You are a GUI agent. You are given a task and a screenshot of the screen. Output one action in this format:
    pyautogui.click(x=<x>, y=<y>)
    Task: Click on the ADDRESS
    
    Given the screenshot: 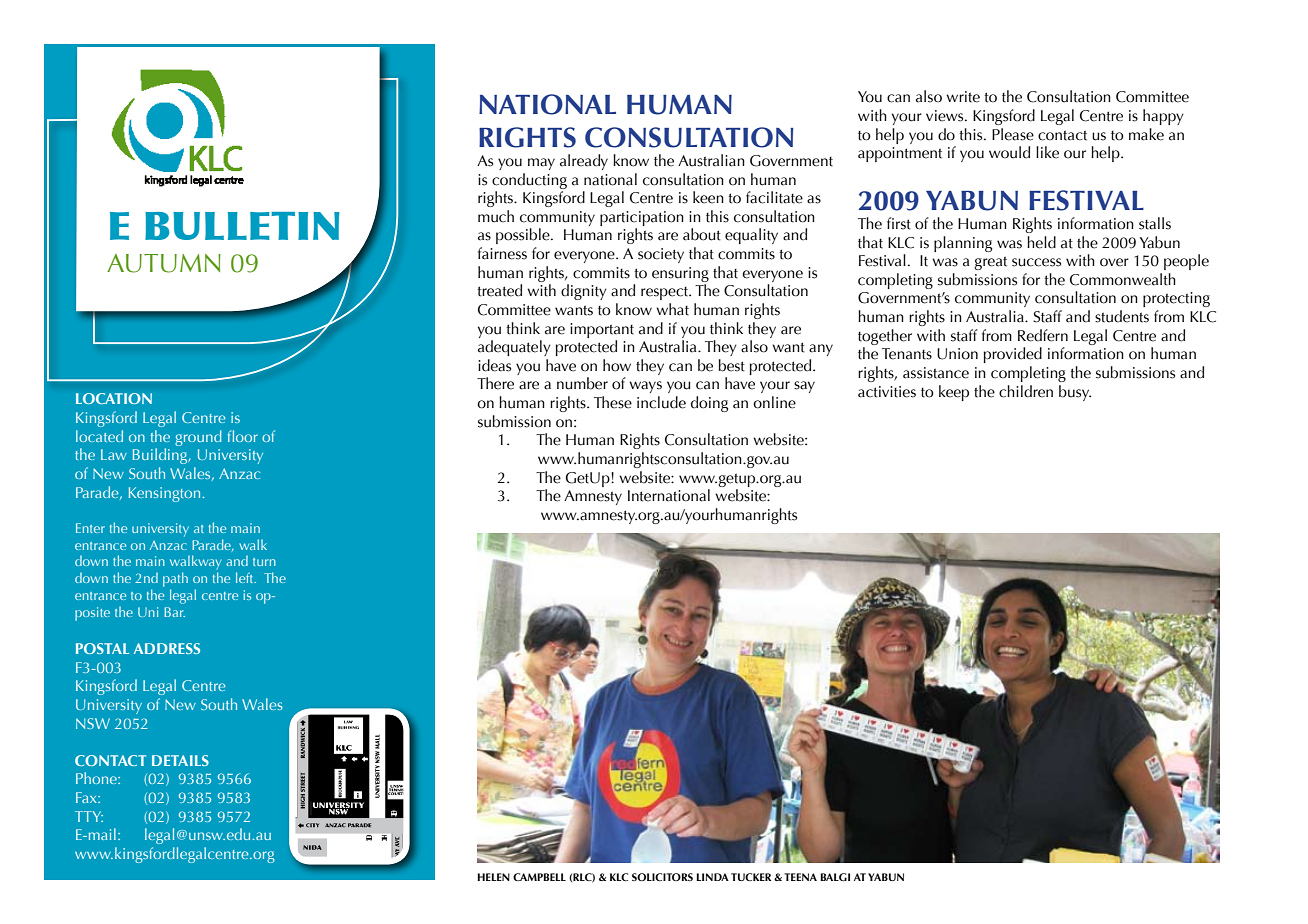 What is the action you would take?
    pyautogui.click(x=167, y=648)
